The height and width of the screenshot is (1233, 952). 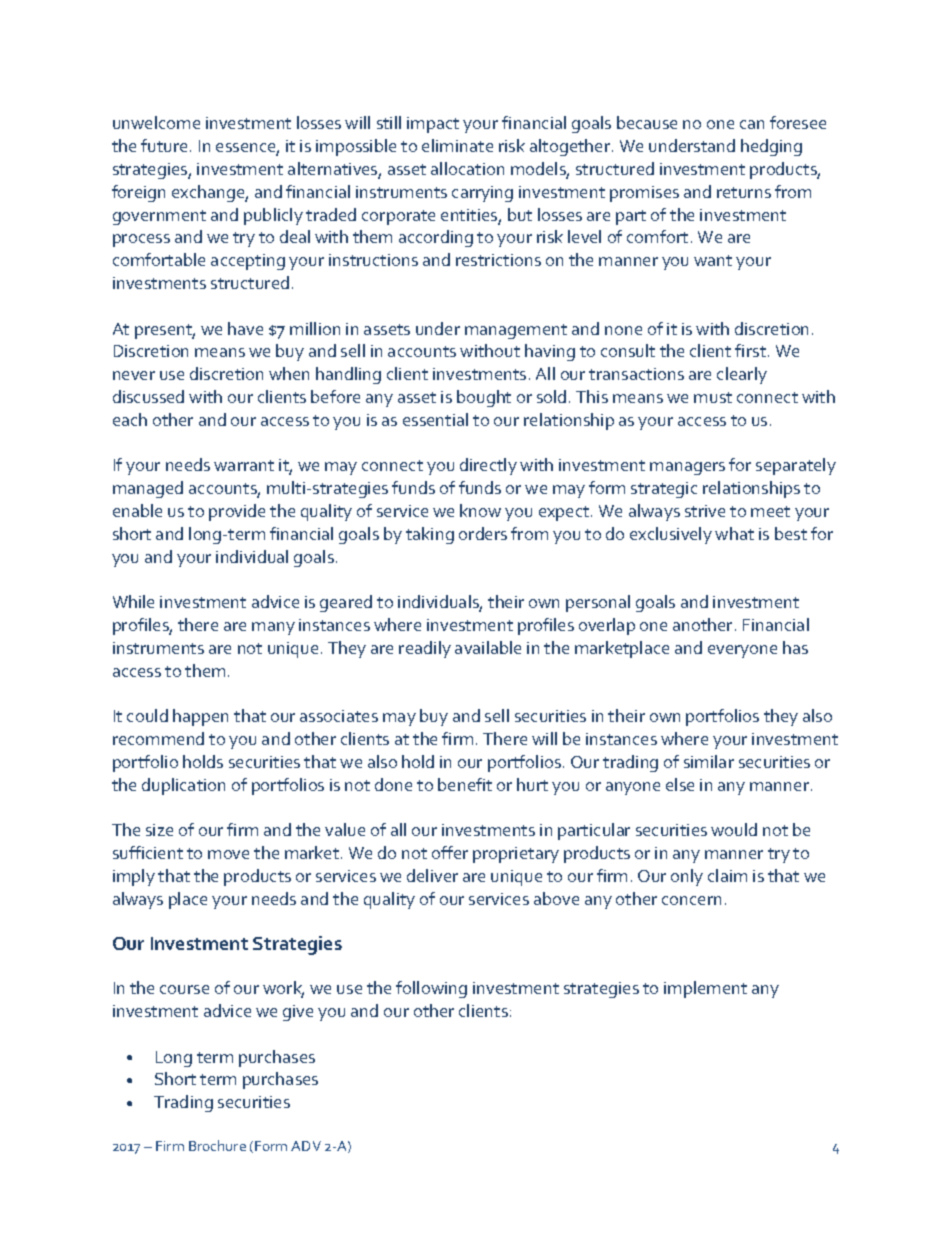 I want to click on similar, so click(x=709, y=761).
